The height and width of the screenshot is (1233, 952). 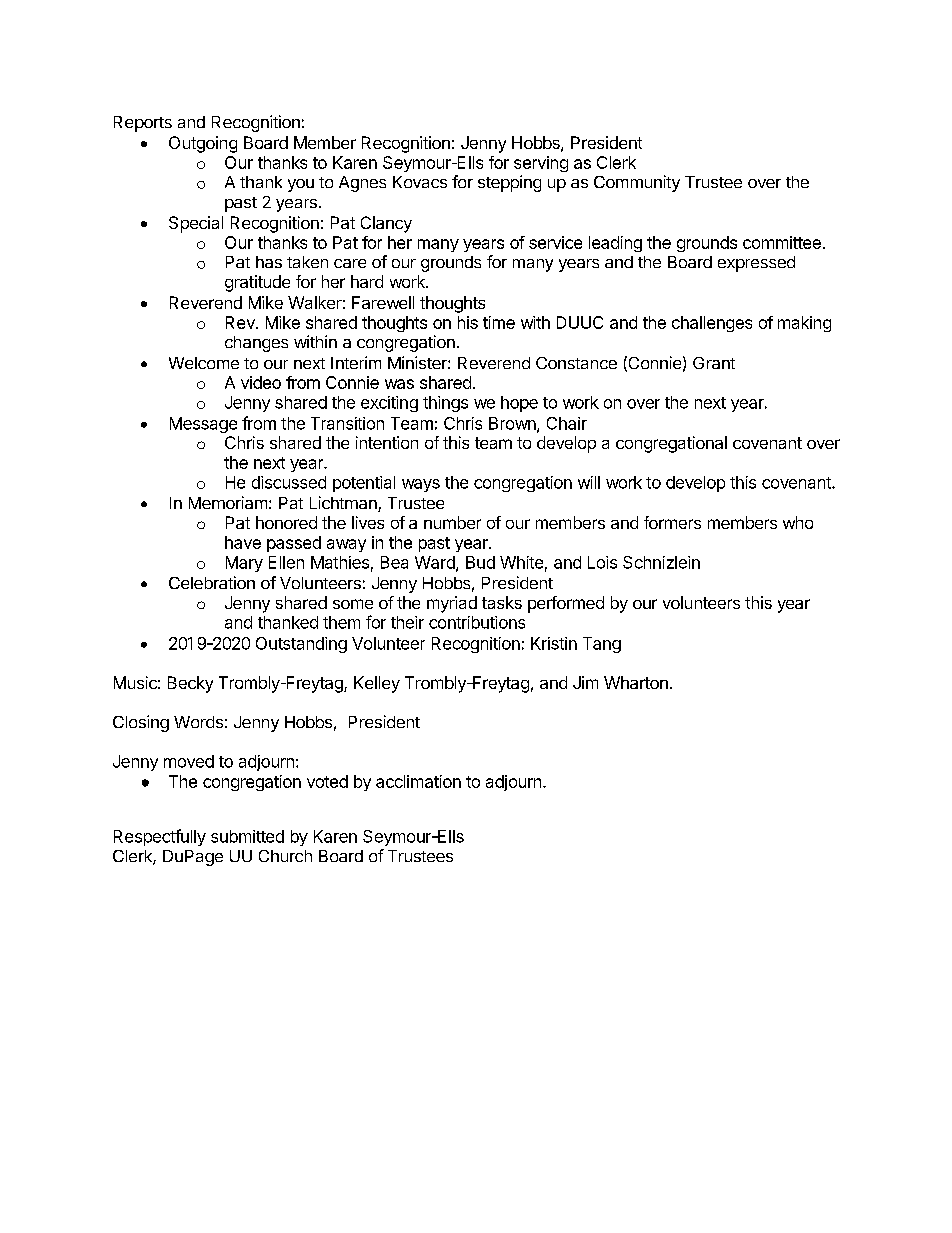 What do you see at coordinates (256, 344) in the screenshot?
I see `changes` at bounding box center [256, 344].
